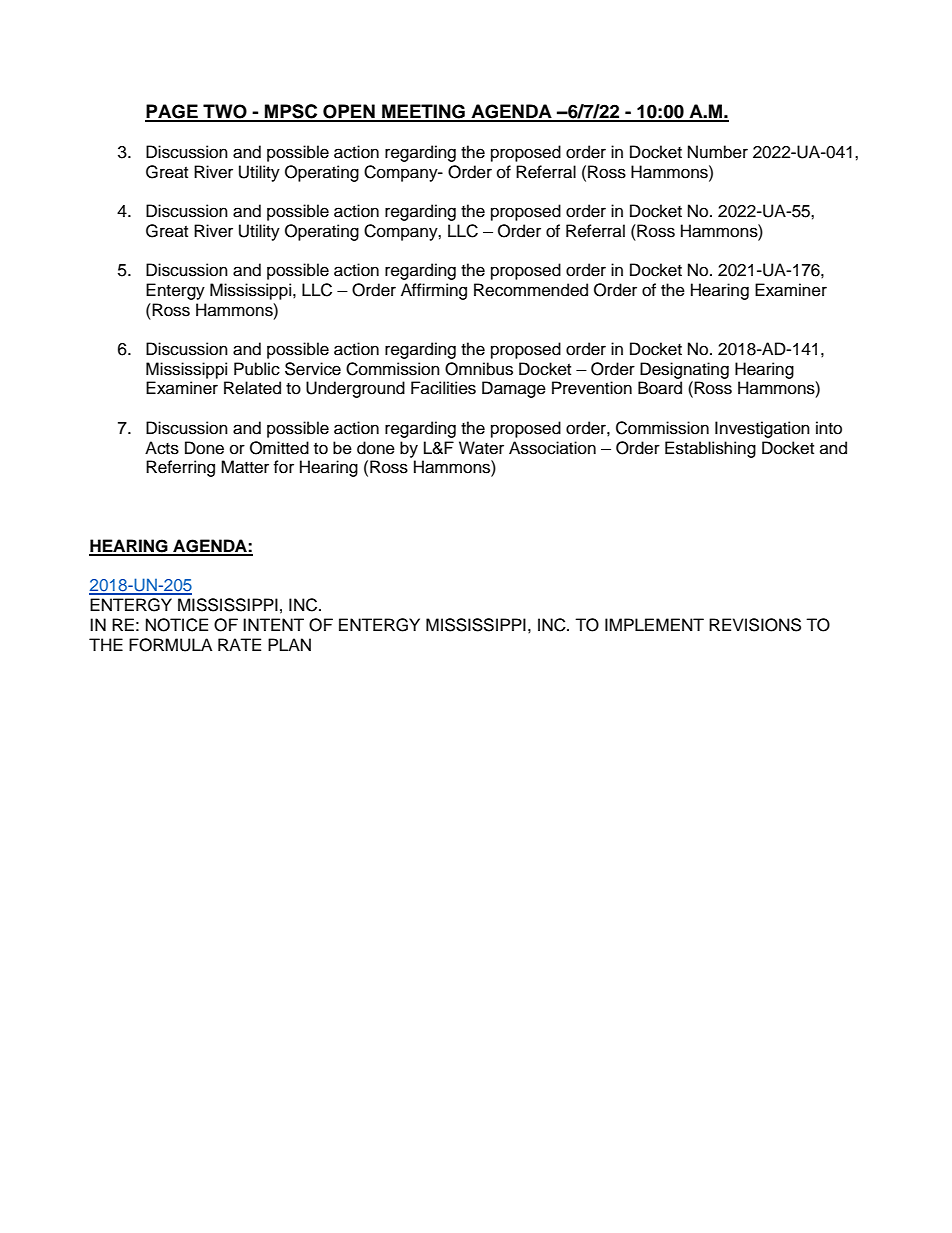  I want to click on TWO, so click(225, 112).
